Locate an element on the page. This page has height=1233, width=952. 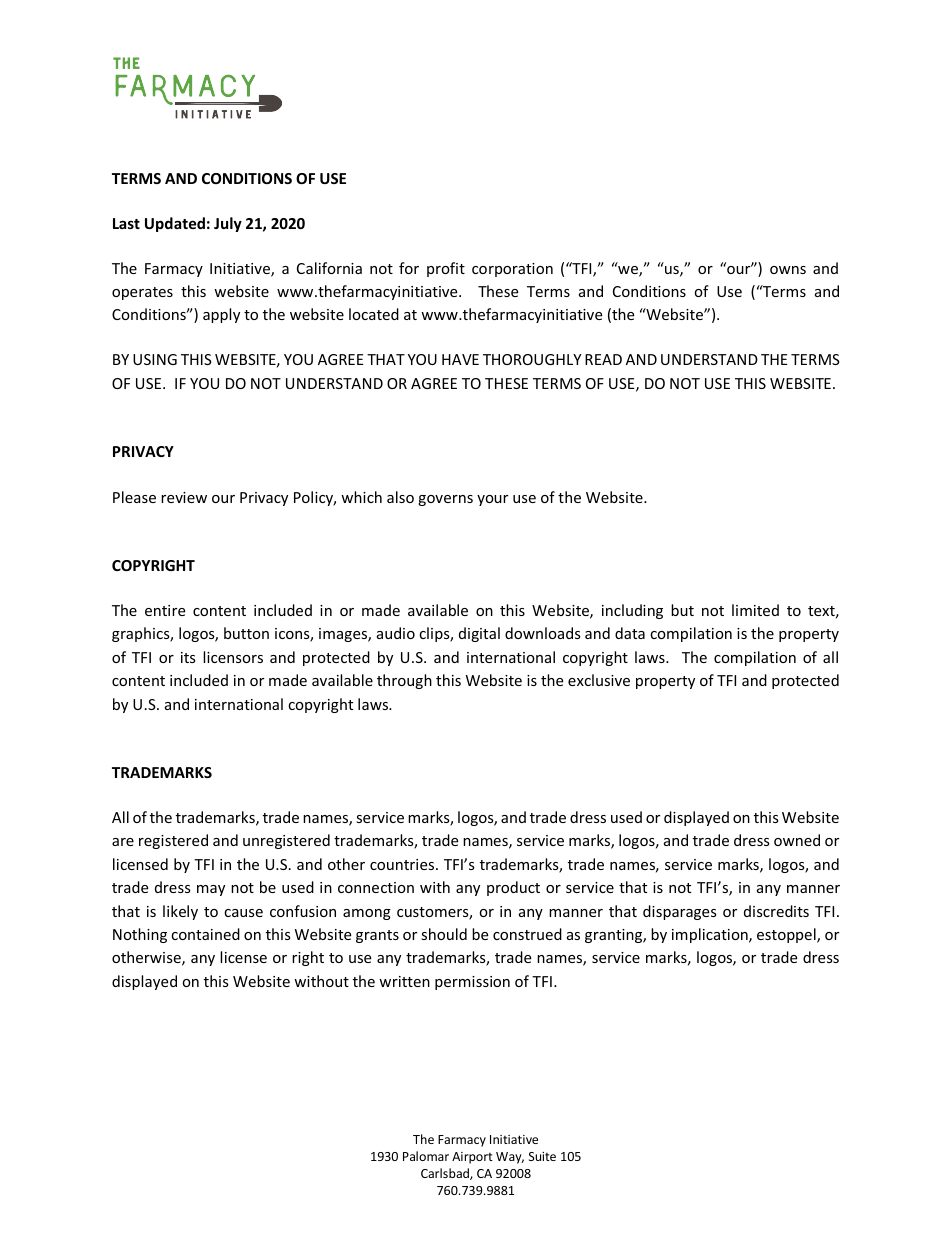
profit is located at coordinates (446, 269).
